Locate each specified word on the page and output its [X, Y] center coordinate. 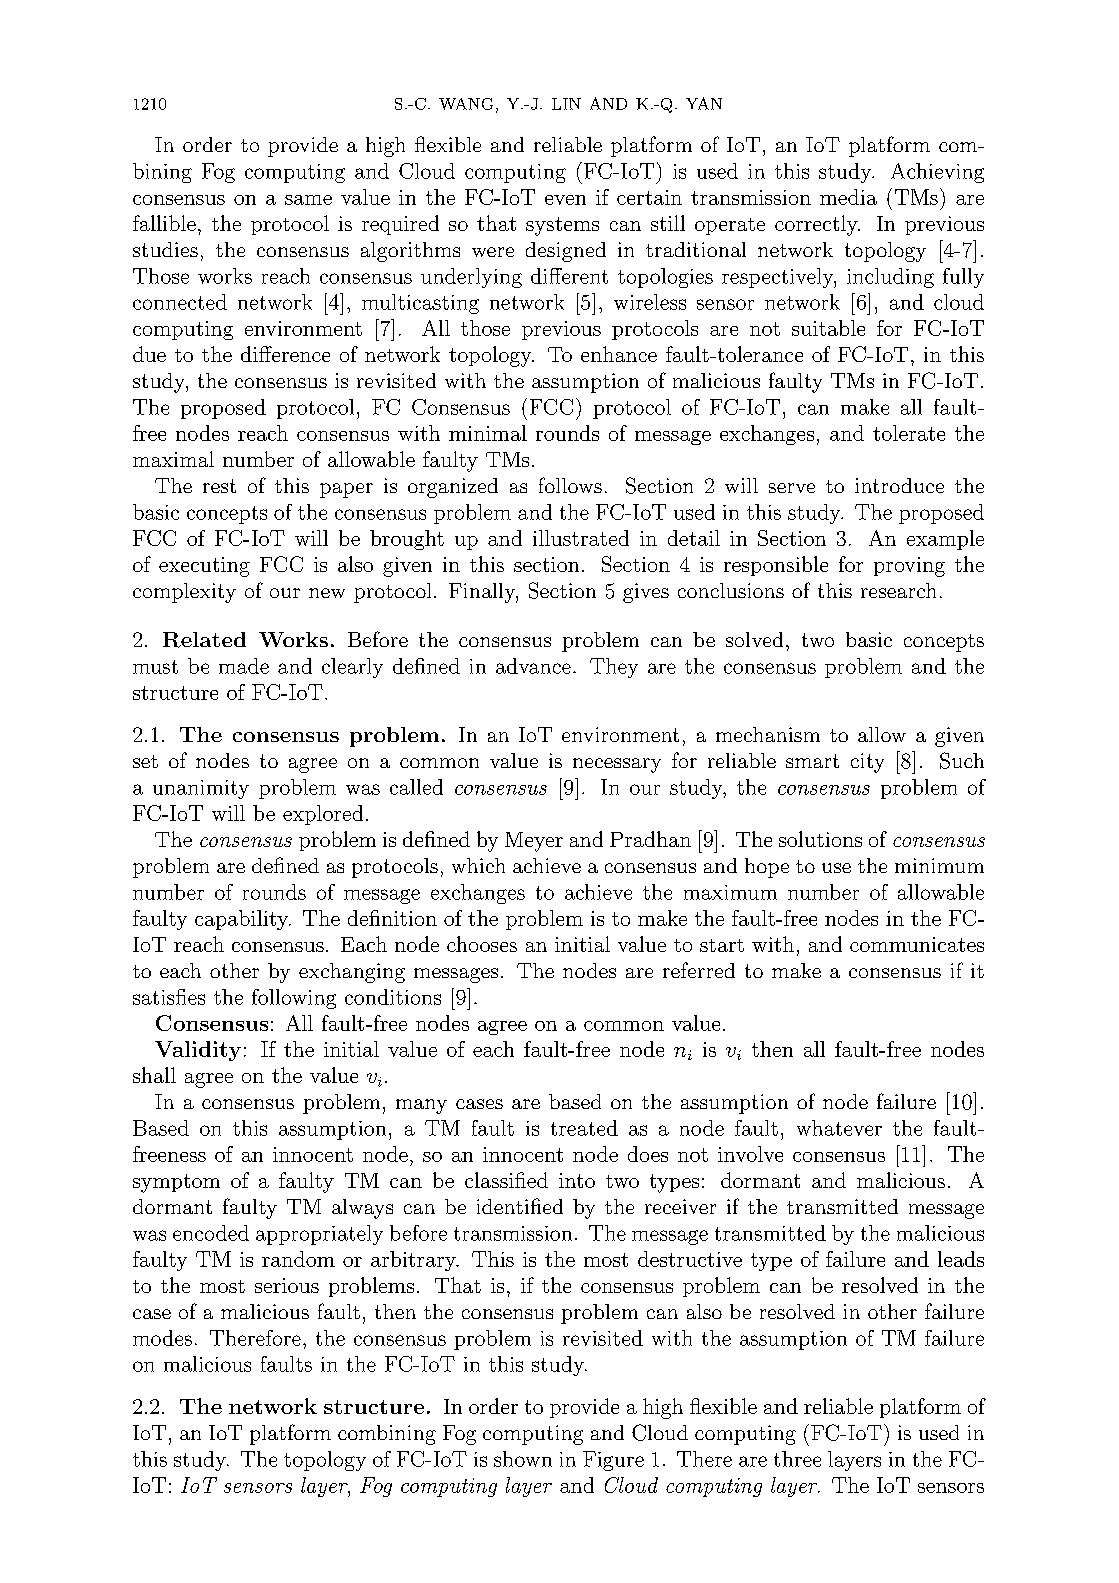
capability [243, 920]
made [244, 666]
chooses [482, 944]
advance [533, 666]
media [848, 197]
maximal [173, 459]
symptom [176, 1183]
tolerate [909, 433]
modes [162, 1338]
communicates [917, 944]
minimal [488, 433]
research [898, 590]
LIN [566, 104]
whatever [839, 1128]
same [308, 200]
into [577, 1180]
